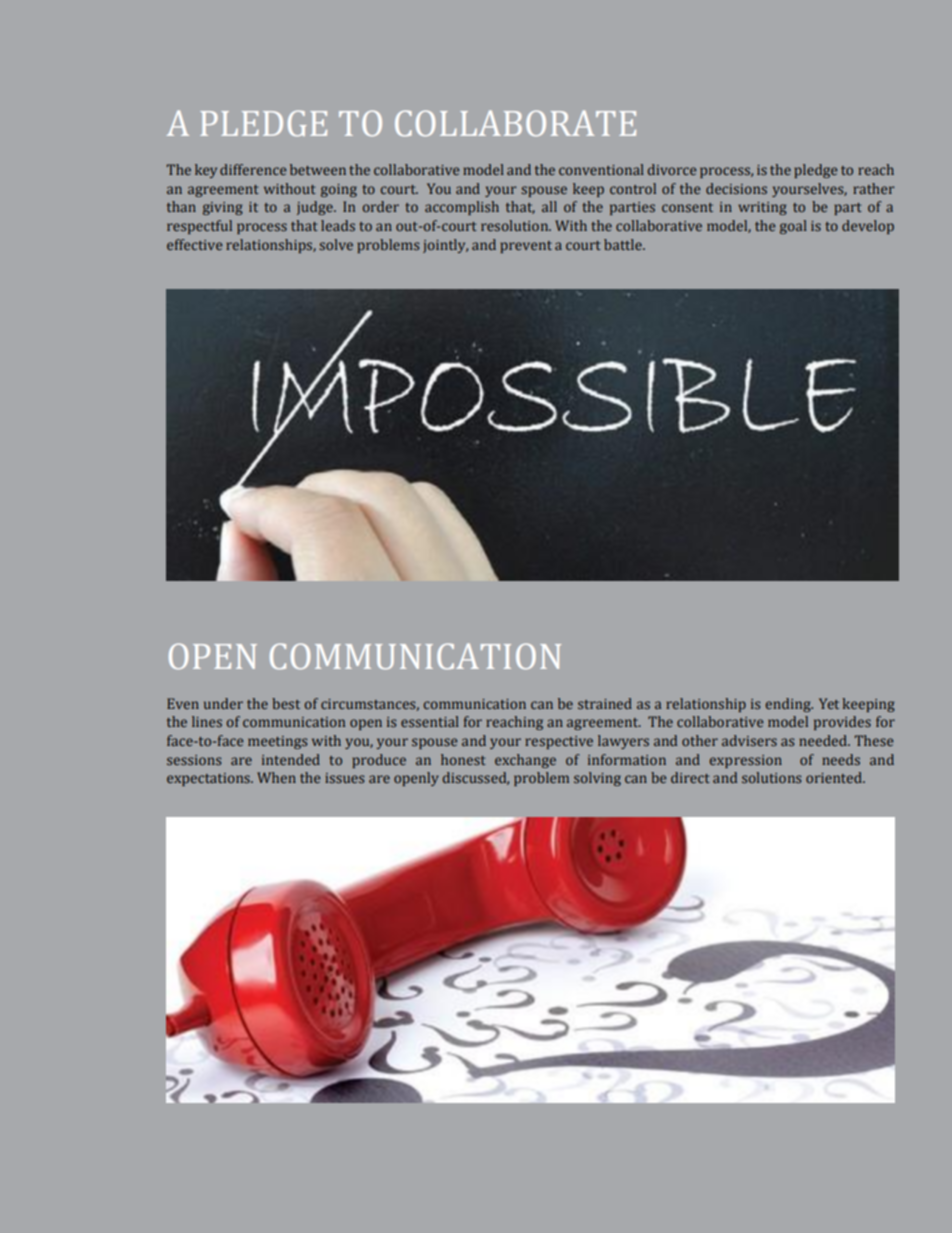 The image size is (952, 1233). I want to click on goal, so click(793, 227).
